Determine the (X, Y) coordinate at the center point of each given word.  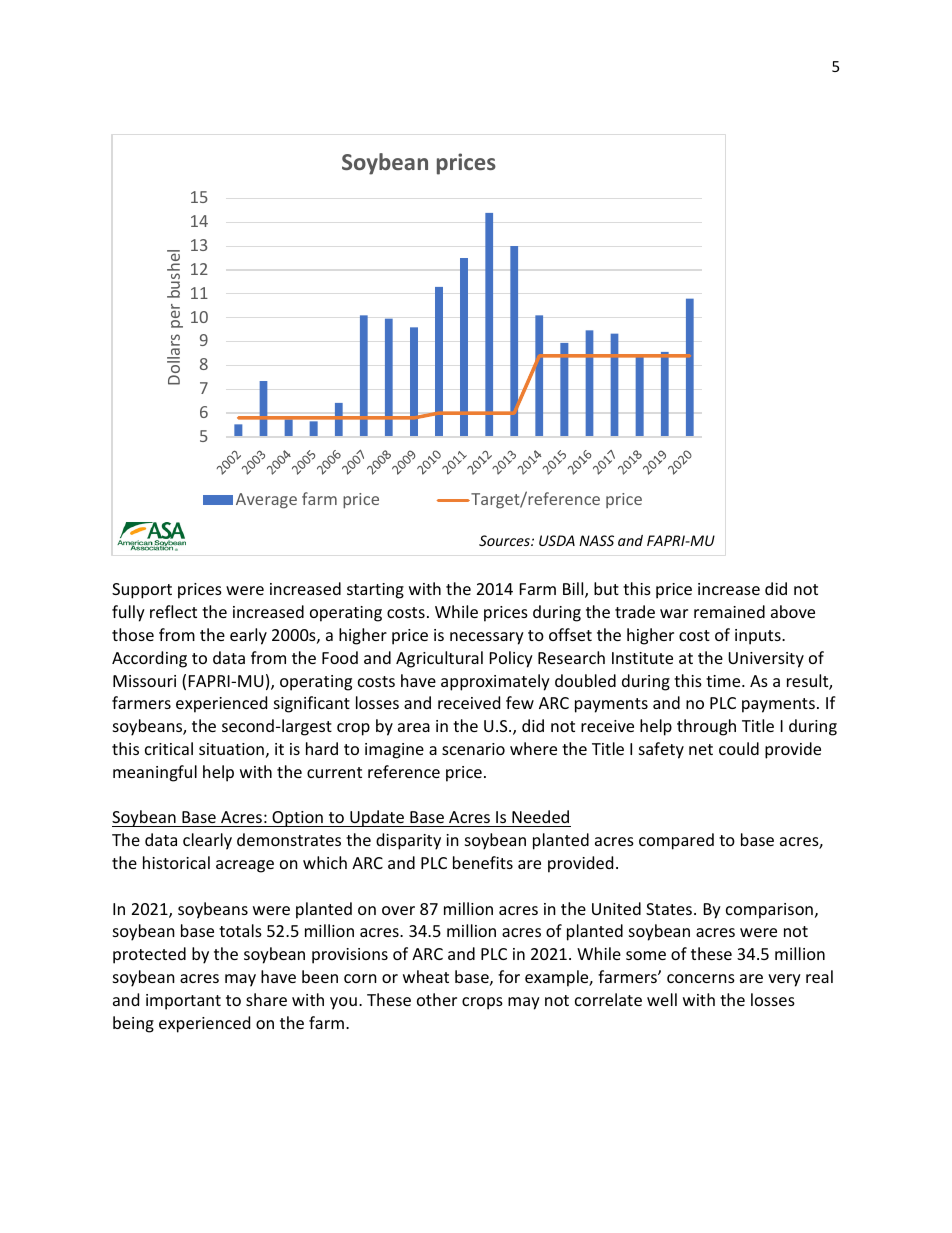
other (437, 999)
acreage (245, 866)
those (133, 634)
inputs (759, 637)
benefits (483, 862)
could (739, 748)
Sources (505, 540)
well (662, 999)
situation (231, 749)
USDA (557, 540)
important (183, 1002)
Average (266, 501)
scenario (473, 749)
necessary (487, 638)
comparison (769, 911)
